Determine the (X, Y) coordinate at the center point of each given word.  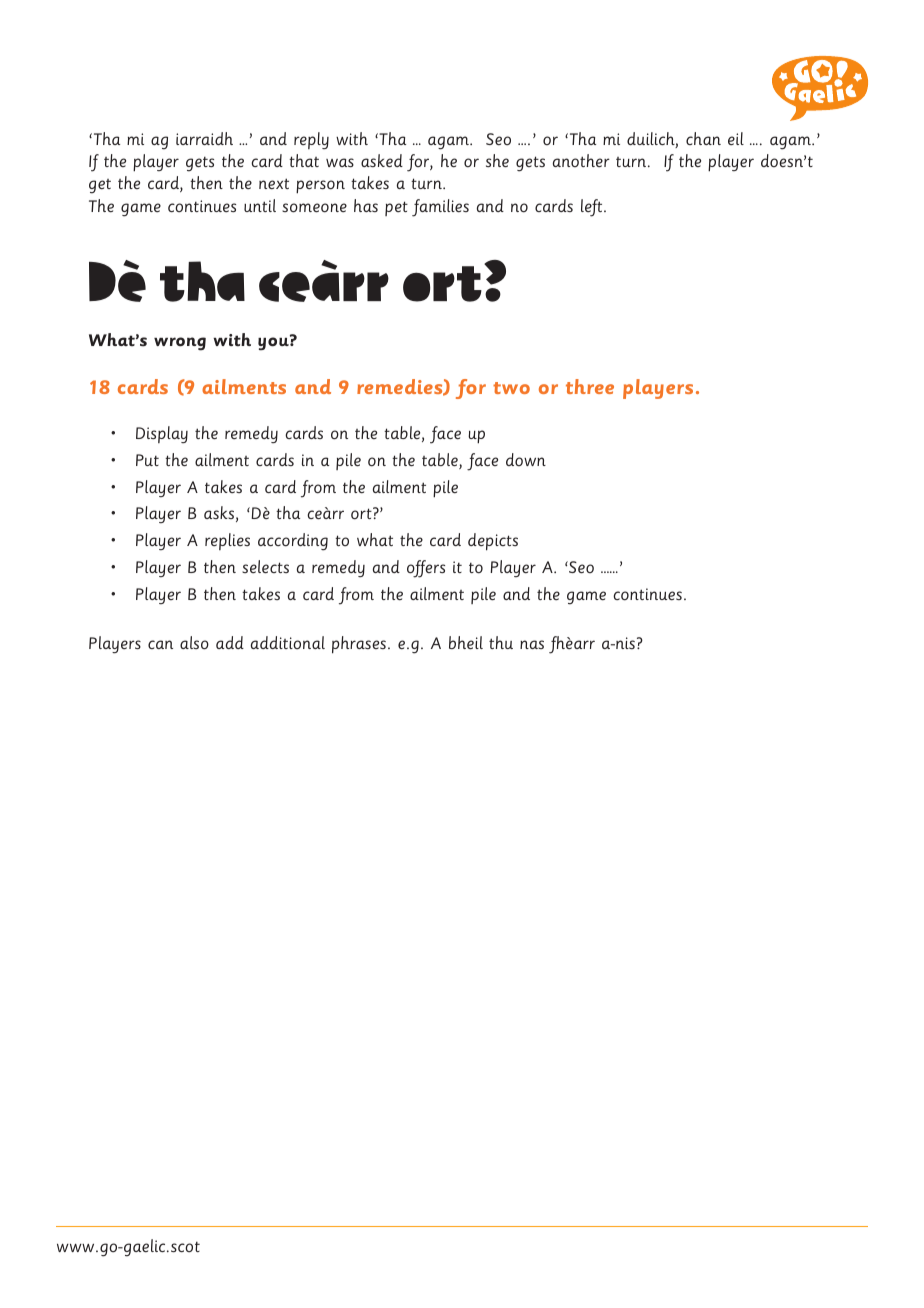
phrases (359, 645)
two (511, 388)
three (590, 386)
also (194, 643)
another (581, 160)
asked (382, 160)
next (274, 183)
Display (162, 434)
